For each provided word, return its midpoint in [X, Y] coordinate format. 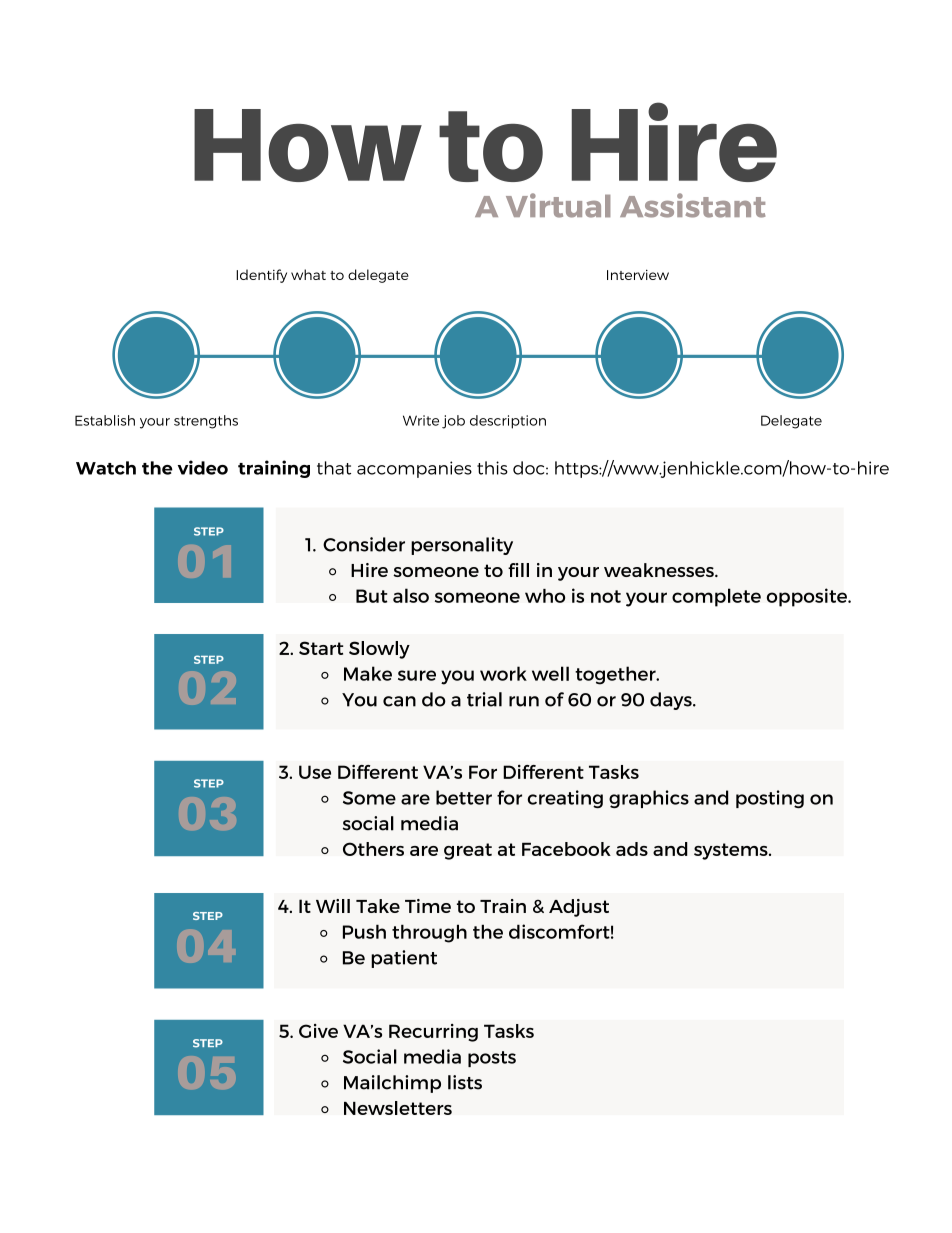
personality [462, 546]
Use [315, 772]
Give [318, 1031]
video [203, 467]
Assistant [692, 205]
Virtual [558, 205]
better [464, 797]
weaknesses [660, 570]
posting [770, 799]
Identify [261, 276]
